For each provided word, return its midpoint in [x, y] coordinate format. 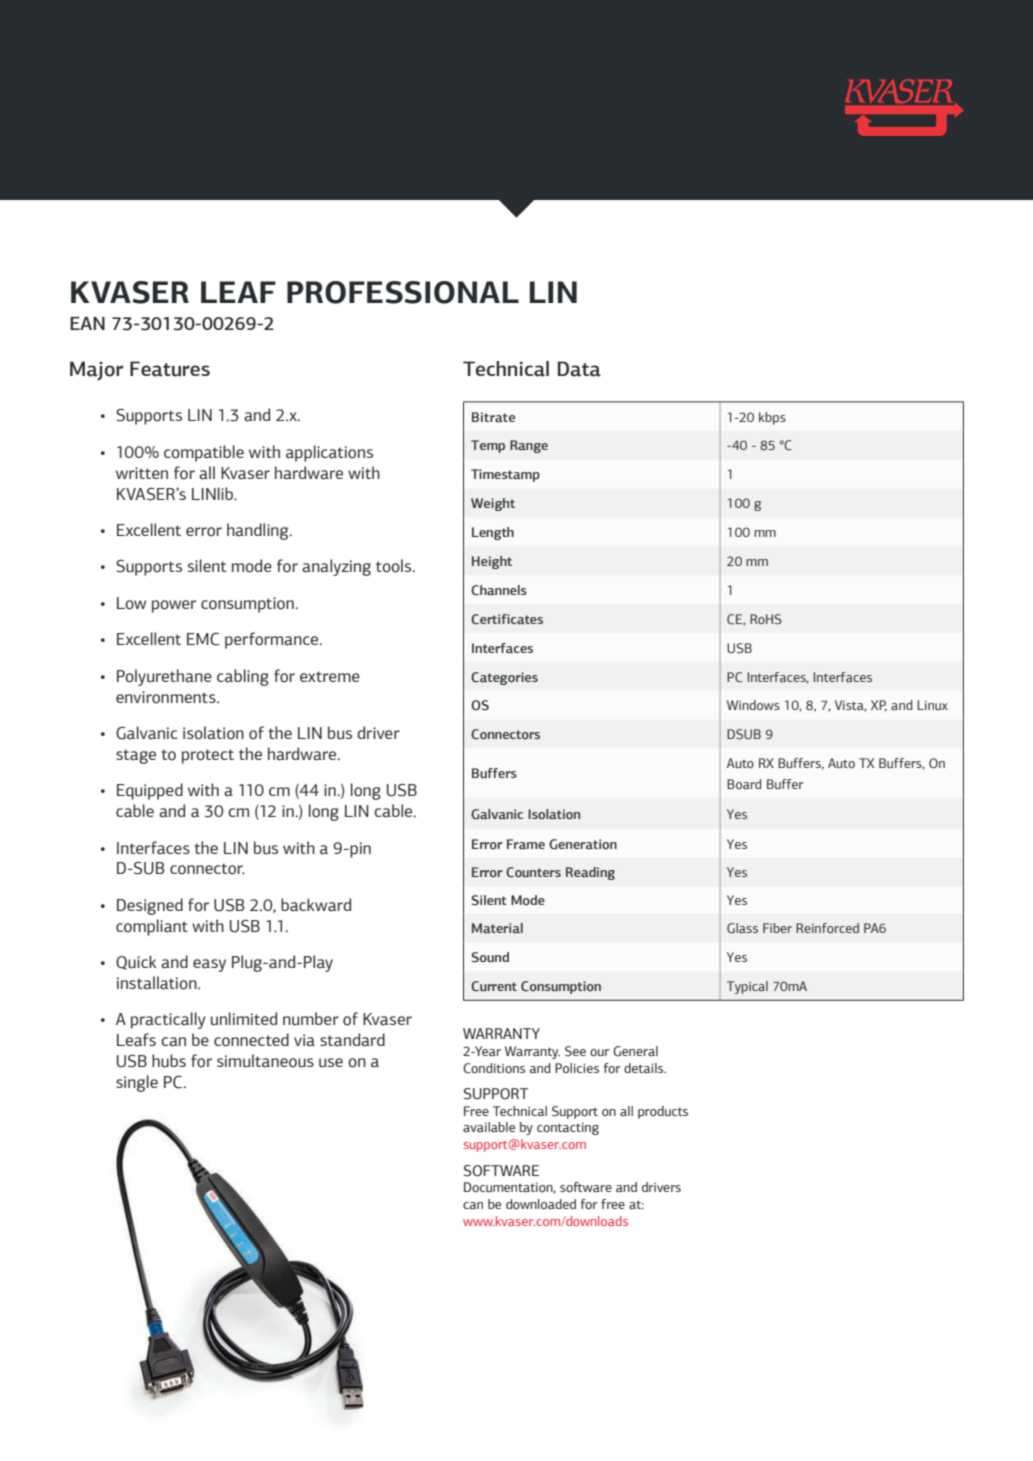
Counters [533, 872]
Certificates [507, 619]
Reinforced [827, 928]
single [137, 1083]
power [174, 606]
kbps [772, 418]
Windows [753, 705]
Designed [150, 906]
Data [579, 369]
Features [170, 369]
